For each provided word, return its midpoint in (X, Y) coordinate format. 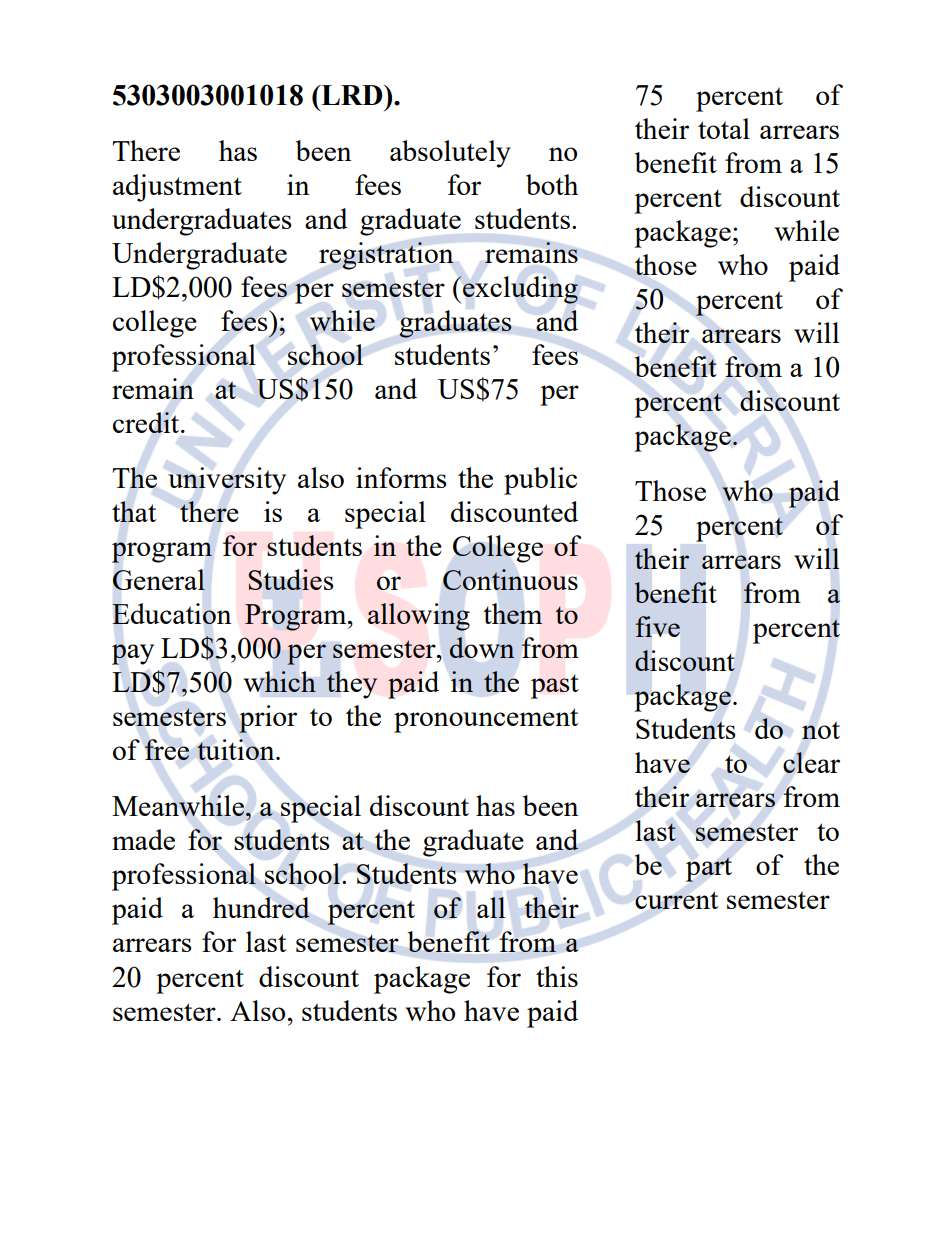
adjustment (177, 188)
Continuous (510, 579)
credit (147, 422)
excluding (519, 290)
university (227, 481)
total (724, 128)
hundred (261, 907)
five (658, 626)
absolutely (450, 154)
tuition (237, 749)
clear (811, 762)
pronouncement (486, 720)
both (552, 184)
